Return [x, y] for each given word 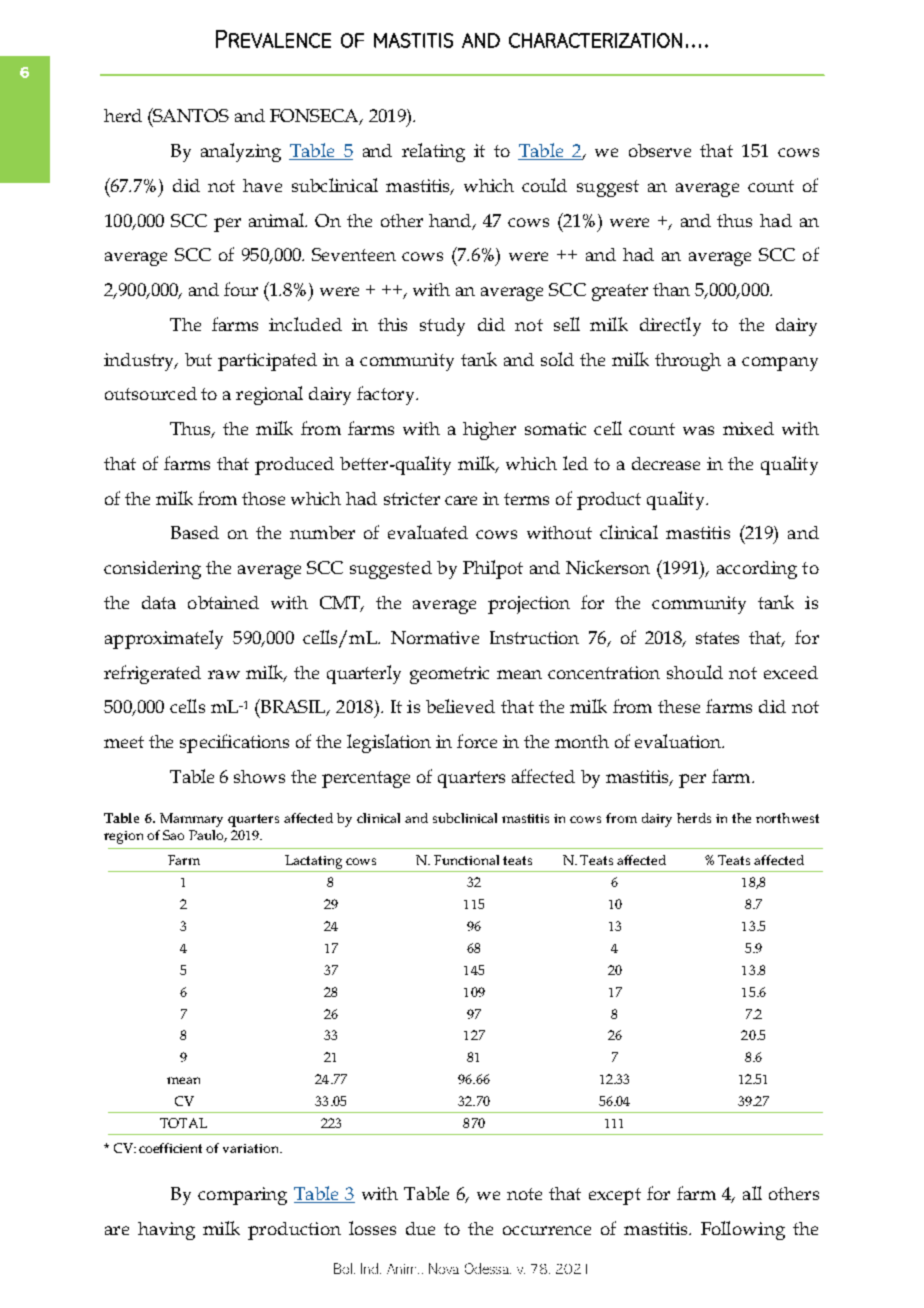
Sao [173, 835]
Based [195, 532]
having [166, 1231]
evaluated [428, 532]
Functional [466, 860]
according [757, 570]
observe [660, 150]
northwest [787, 818]
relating [433, 152]
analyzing [241, 152]
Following [743, 1230]
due [420, 1228]
